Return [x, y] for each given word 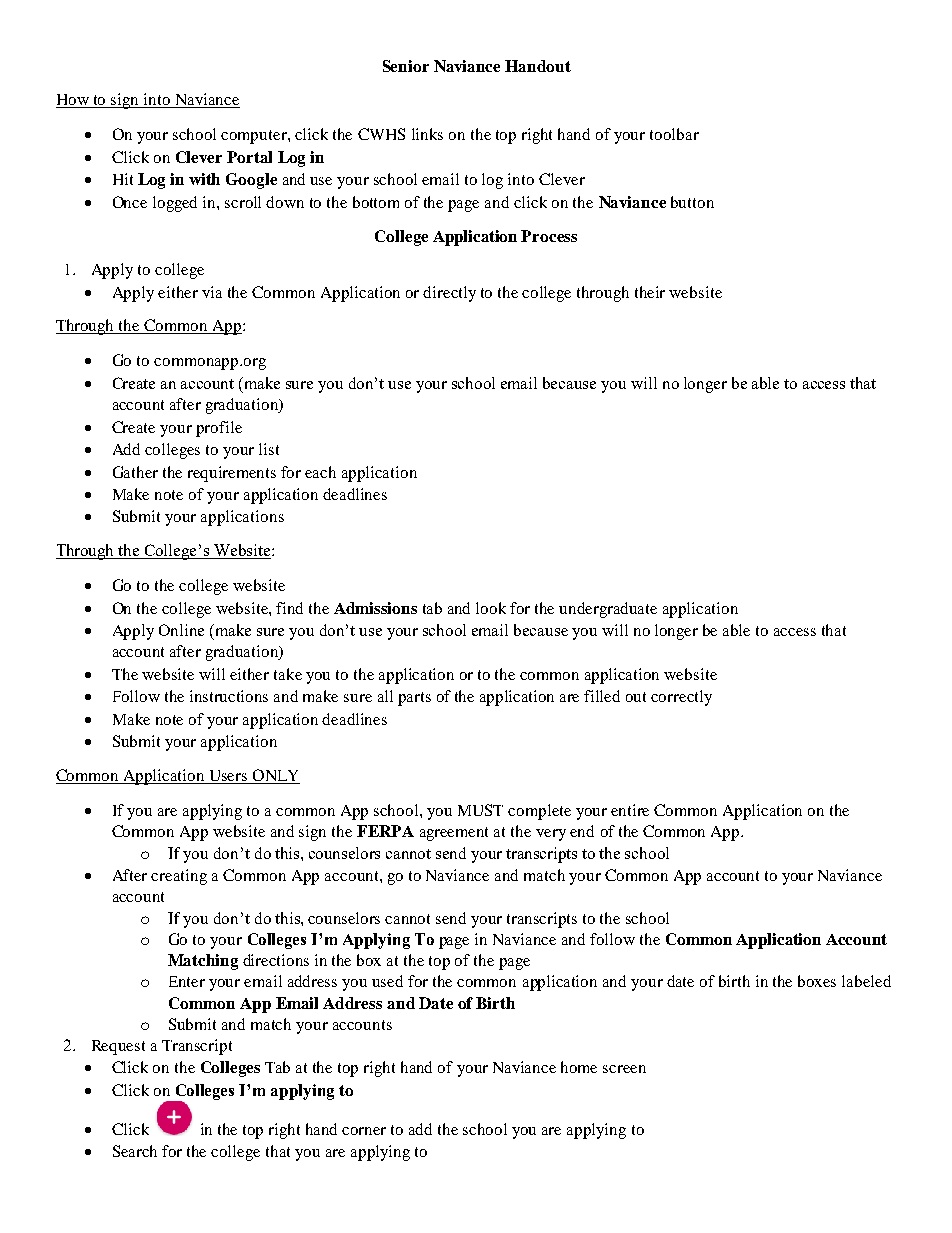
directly [449, 294]
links [427, 134]
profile [219, 429]
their [650, 292]
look [491, 608]
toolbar [674, 134]
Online [181, 630]
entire [630, 810]
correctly [681, 698]
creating [179, 877]
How [73, 101]
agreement [454, 834]
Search [135, 1151]
